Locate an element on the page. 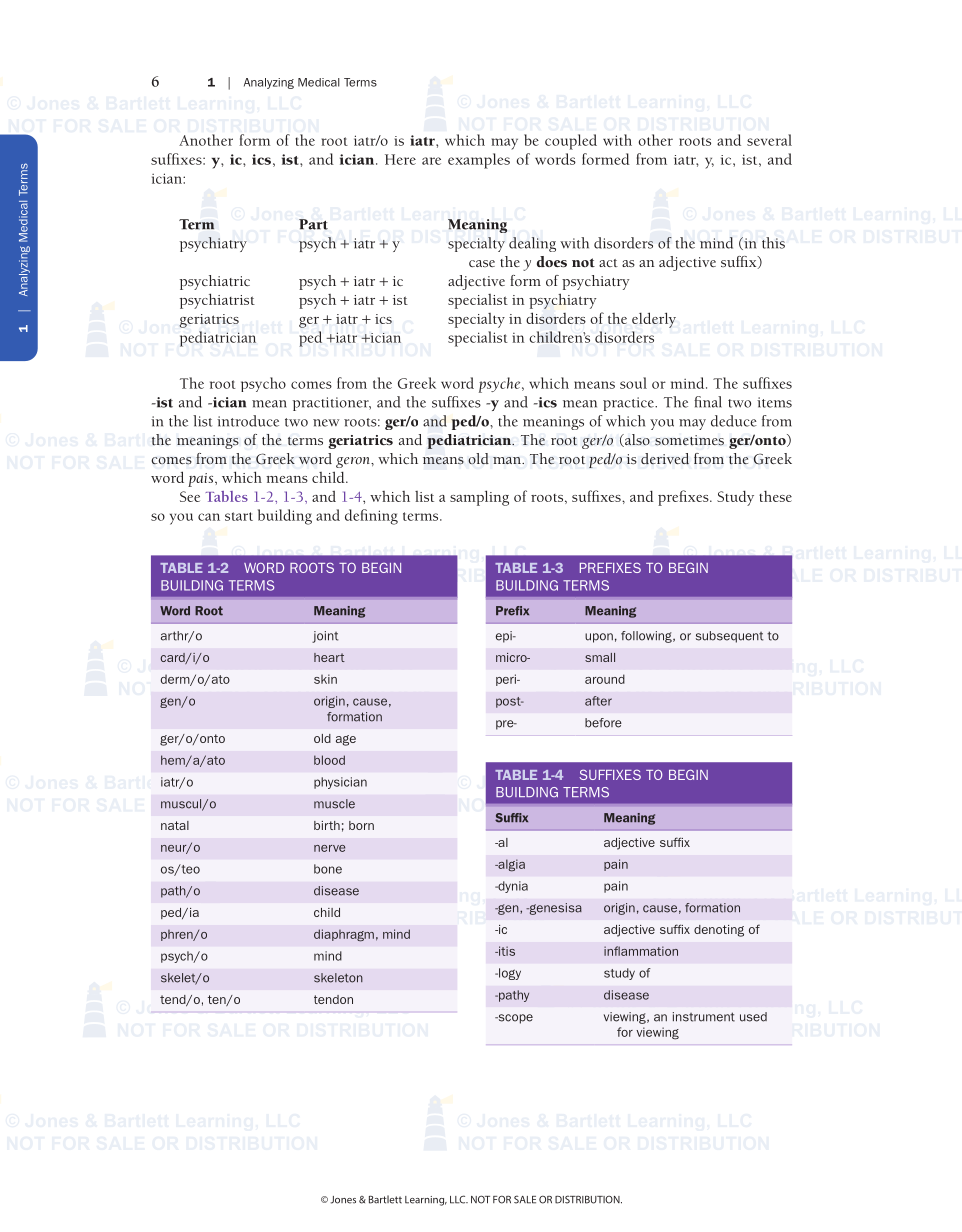  subsequent is located at coordinates (729, 637).
